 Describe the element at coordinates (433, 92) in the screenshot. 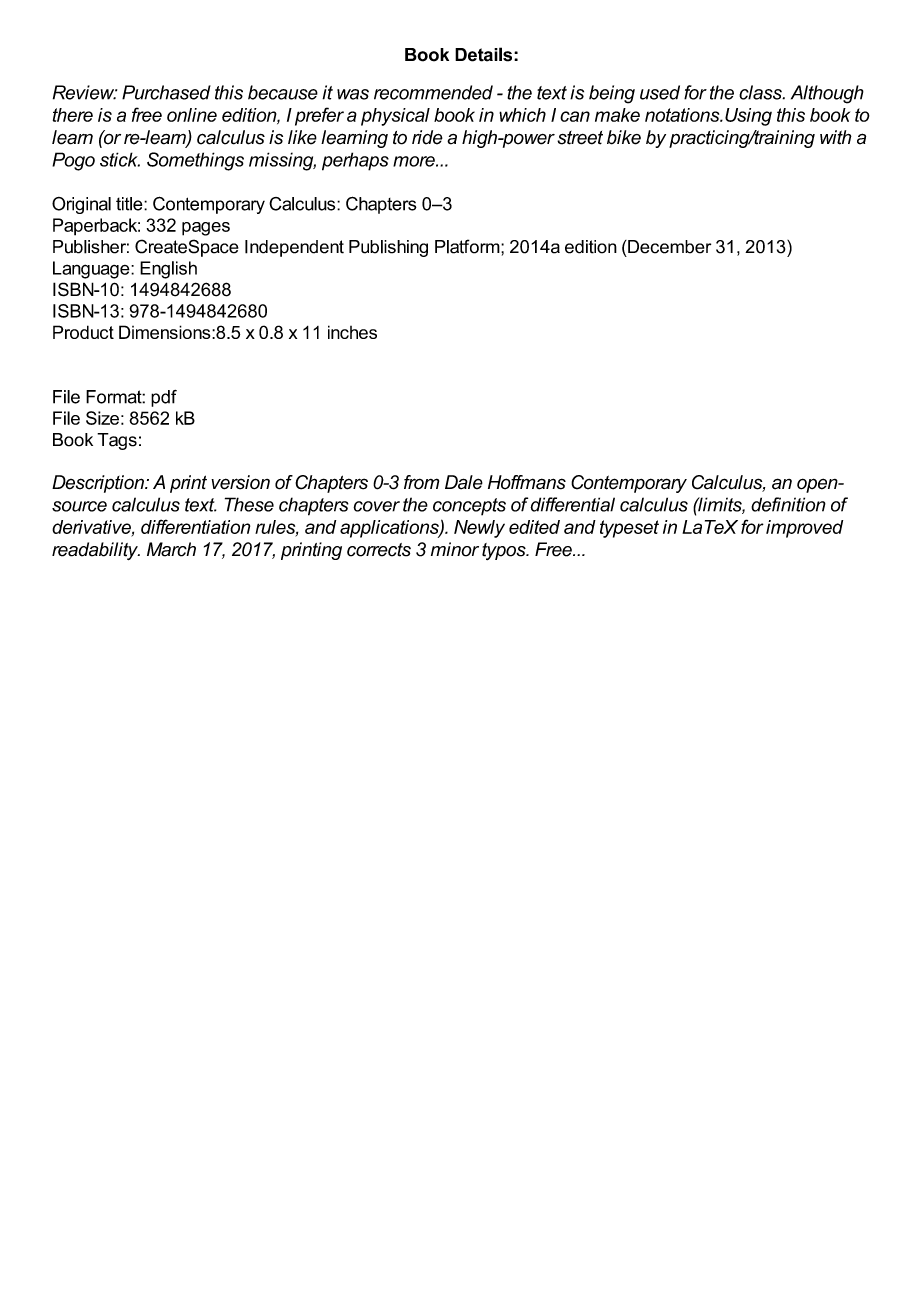

I see `recommended` at that location.
